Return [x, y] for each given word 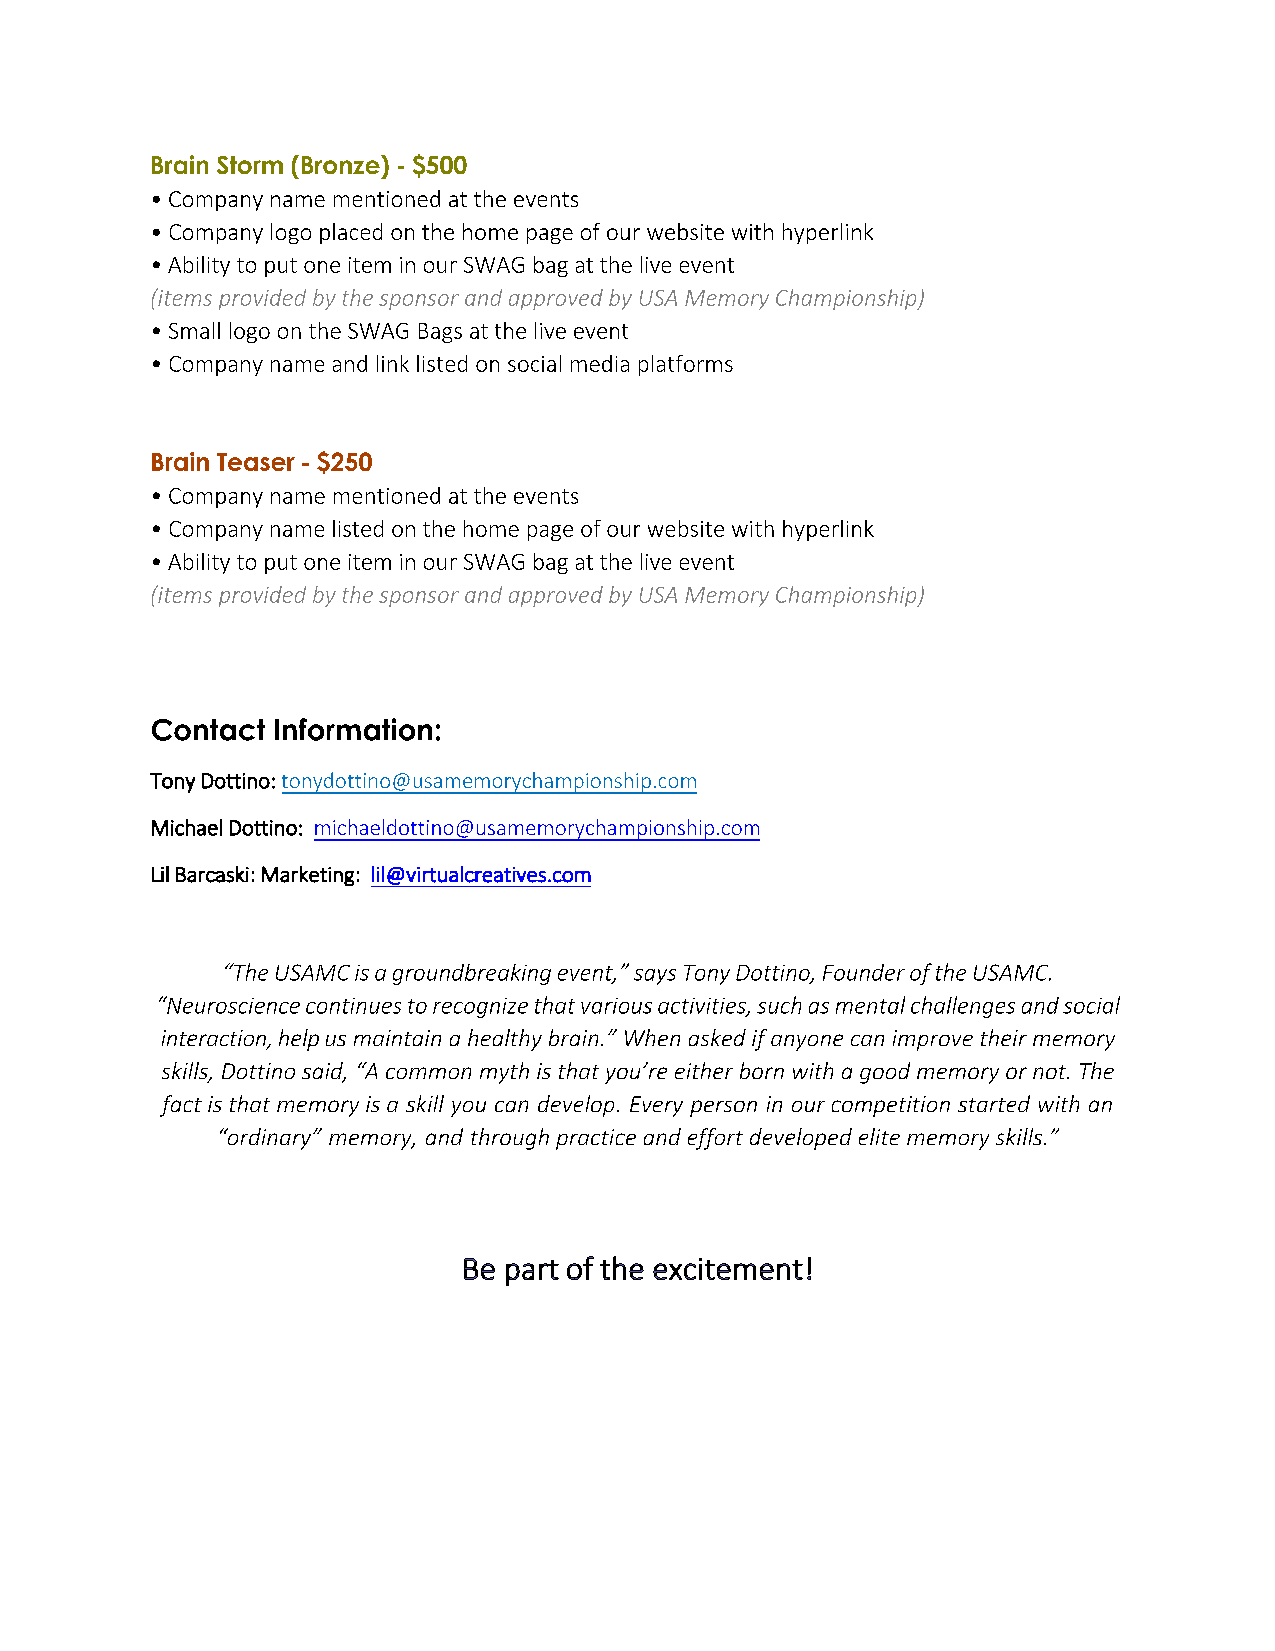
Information [353, 729]
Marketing [308, 876]
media [600, 363]
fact [181, 1106]
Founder [864, 972]
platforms [686, 365]
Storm [250, 165]
